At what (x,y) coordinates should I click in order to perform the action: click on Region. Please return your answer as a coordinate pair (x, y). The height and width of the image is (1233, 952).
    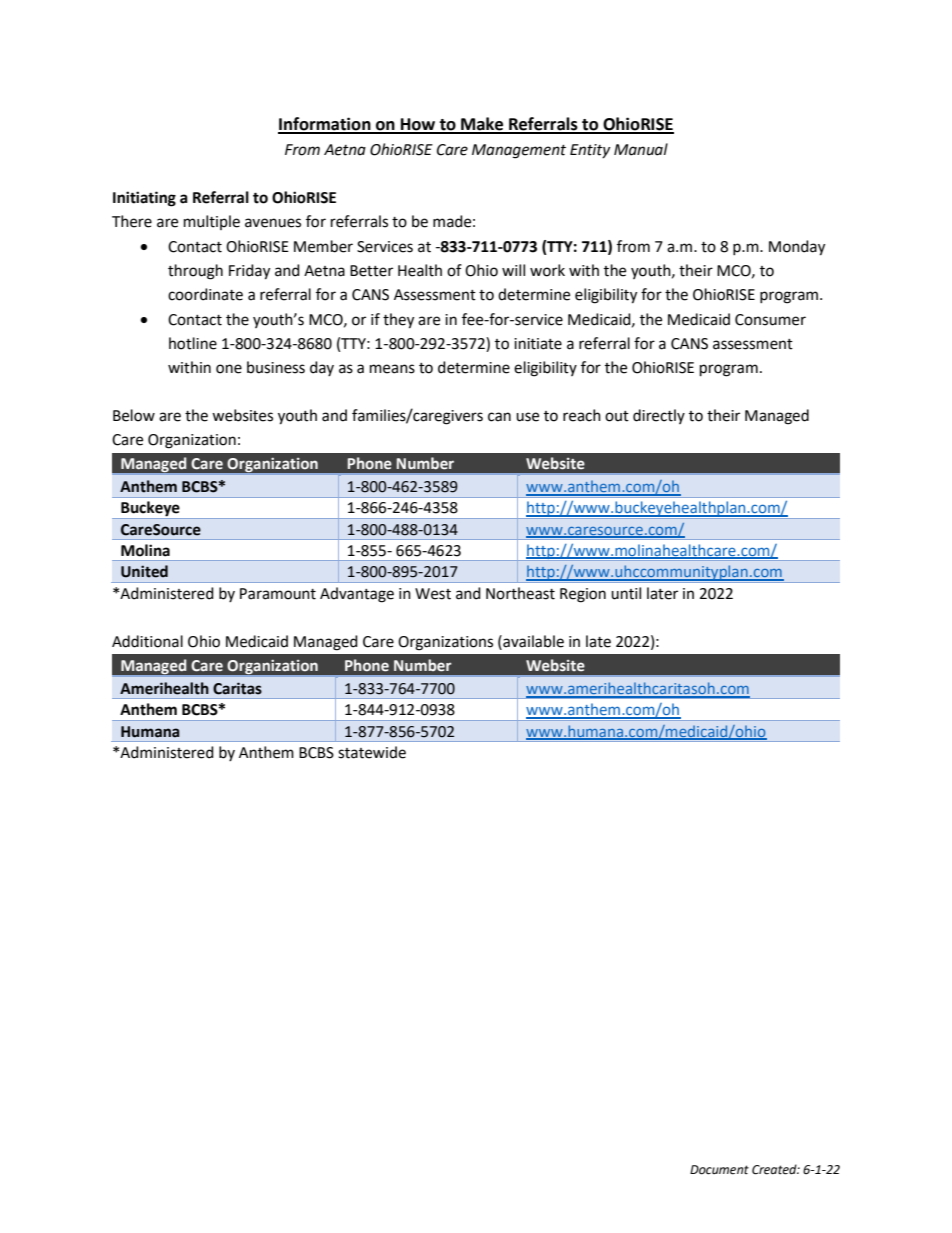
    Looking at the image, I should click on (583, 595).
